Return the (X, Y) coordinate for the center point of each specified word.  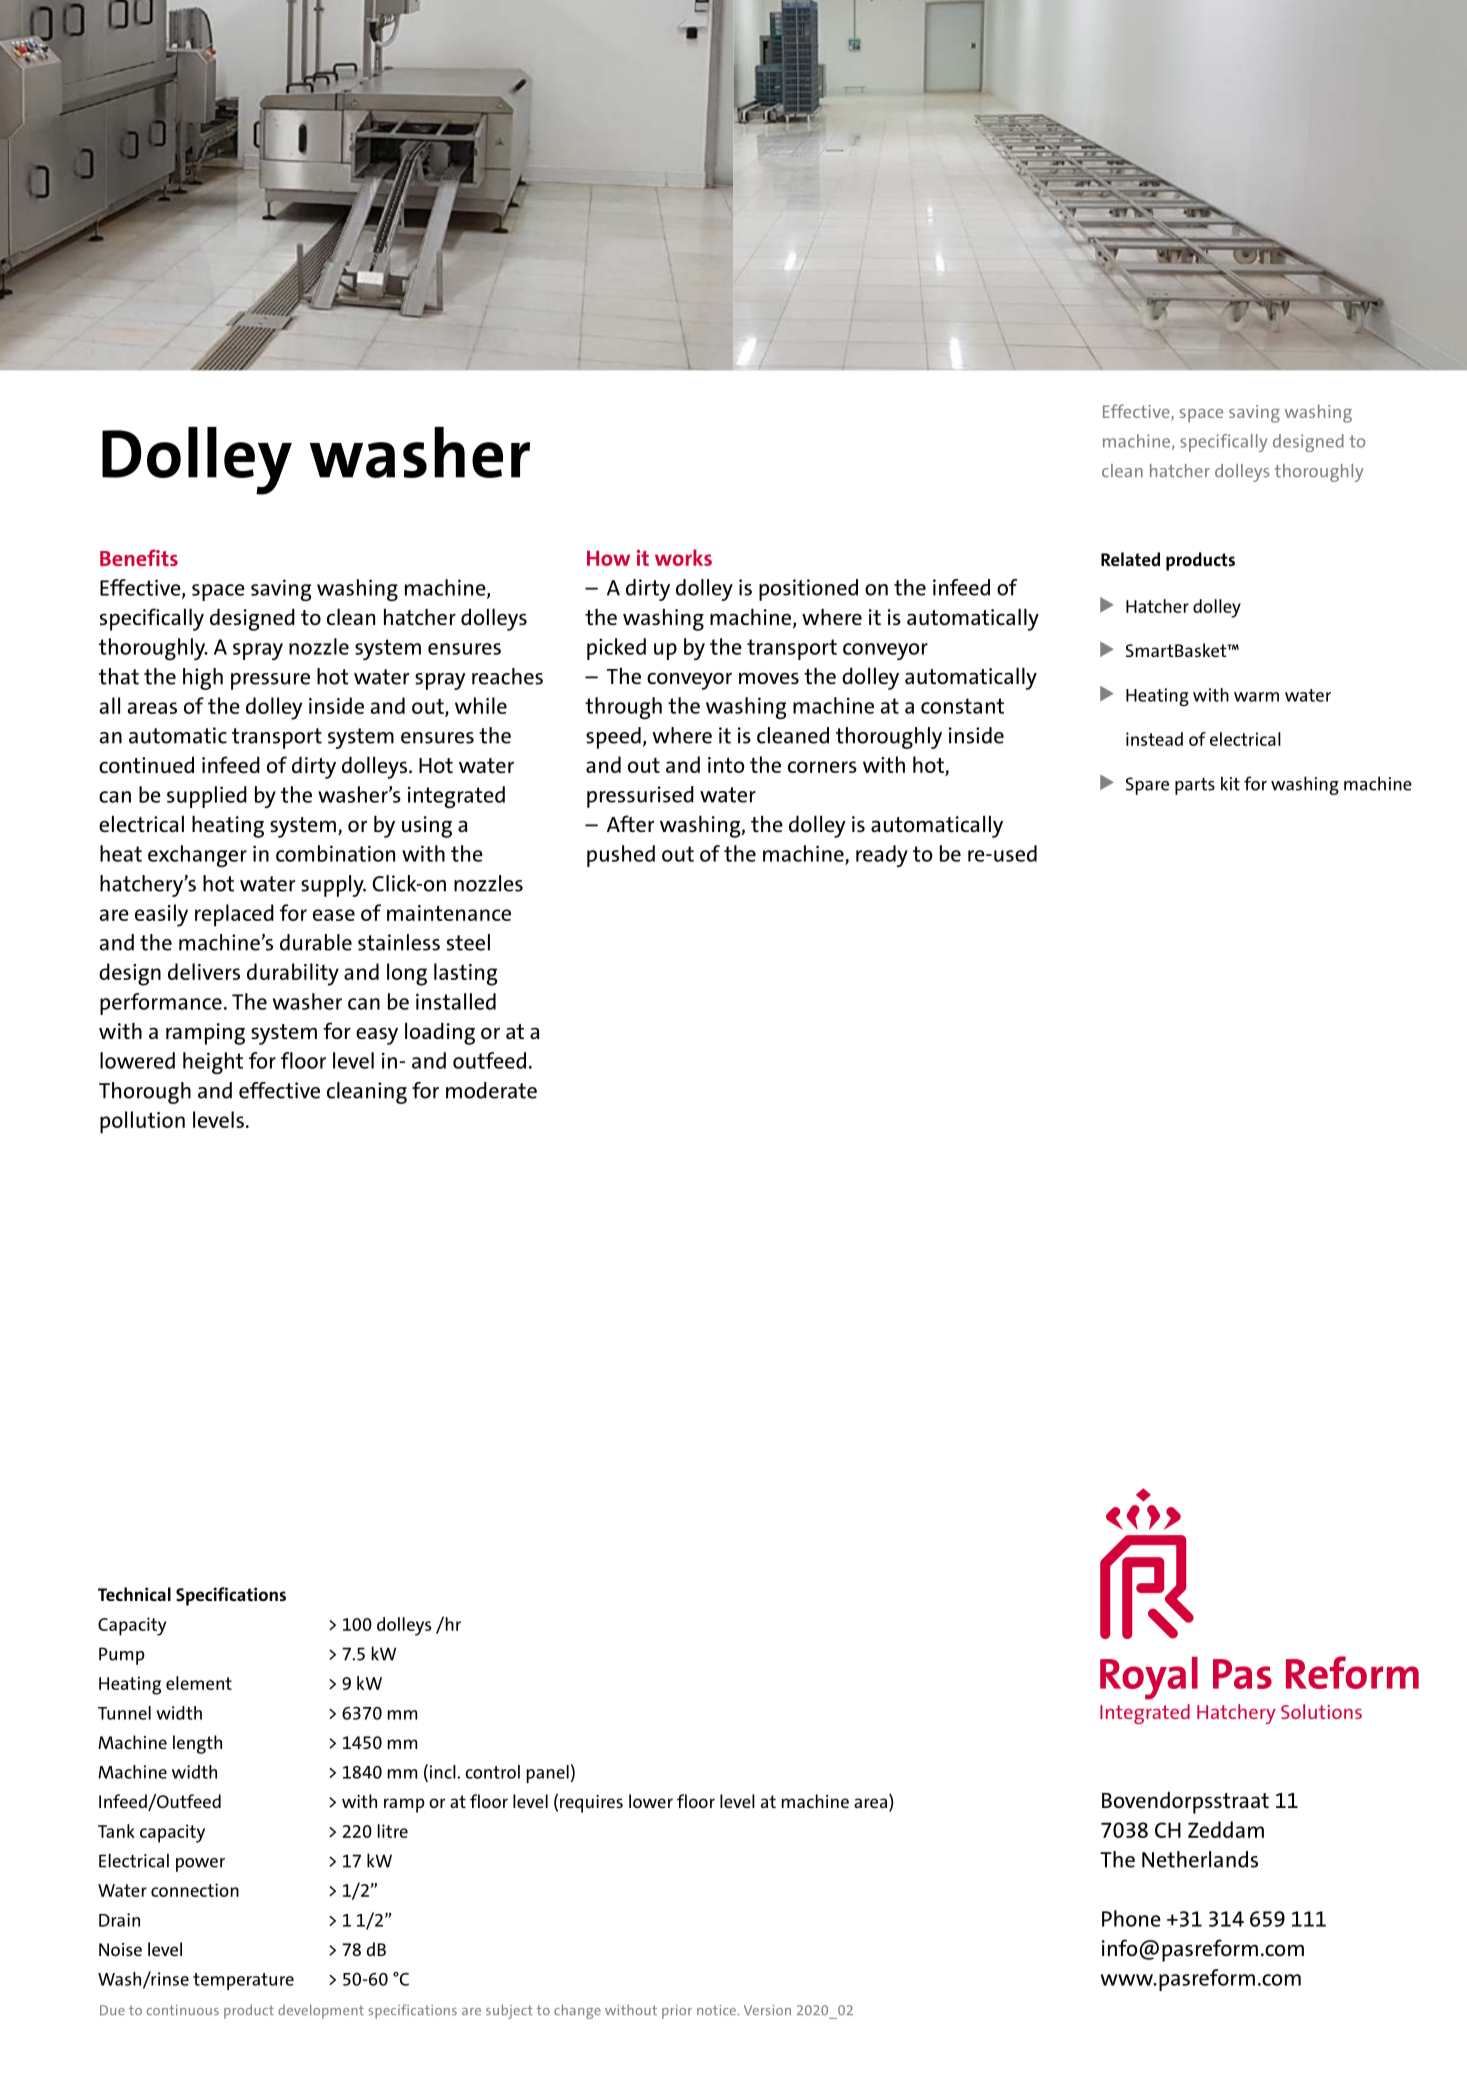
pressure (270, 681)
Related (1130, 559)
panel (548, 1774)
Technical (134, 1594)
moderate (491, 1090)
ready (882, 856)
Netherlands (1200, 1859)
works (683, 557)
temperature (243, 1981)
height (213, 1063)
